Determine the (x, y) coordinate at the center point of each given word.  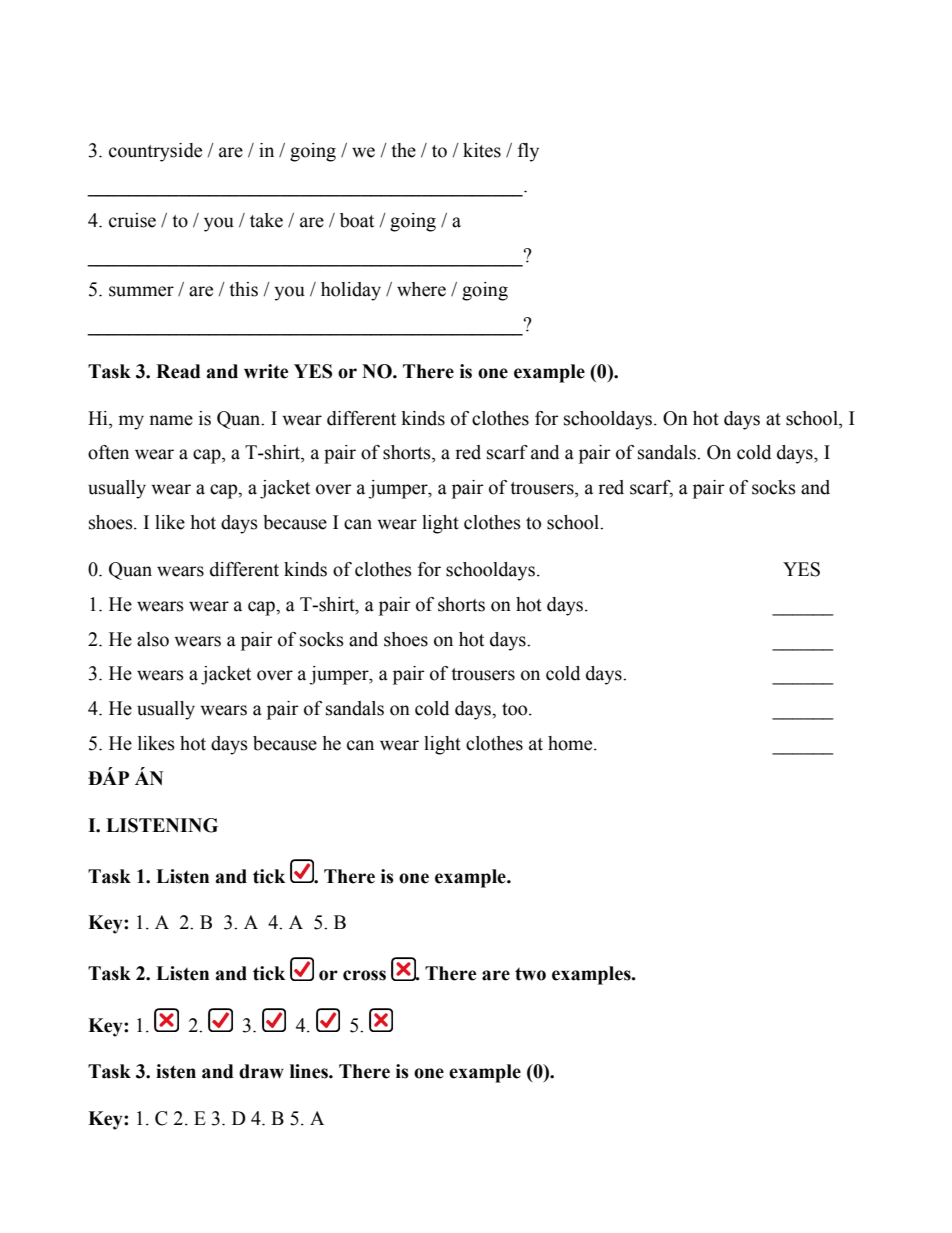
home (571, 743)
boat (357, 220)
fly (528, 152)
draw (261, 1071)
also (153, 639)
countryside (155, 152)
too (516, 709)
